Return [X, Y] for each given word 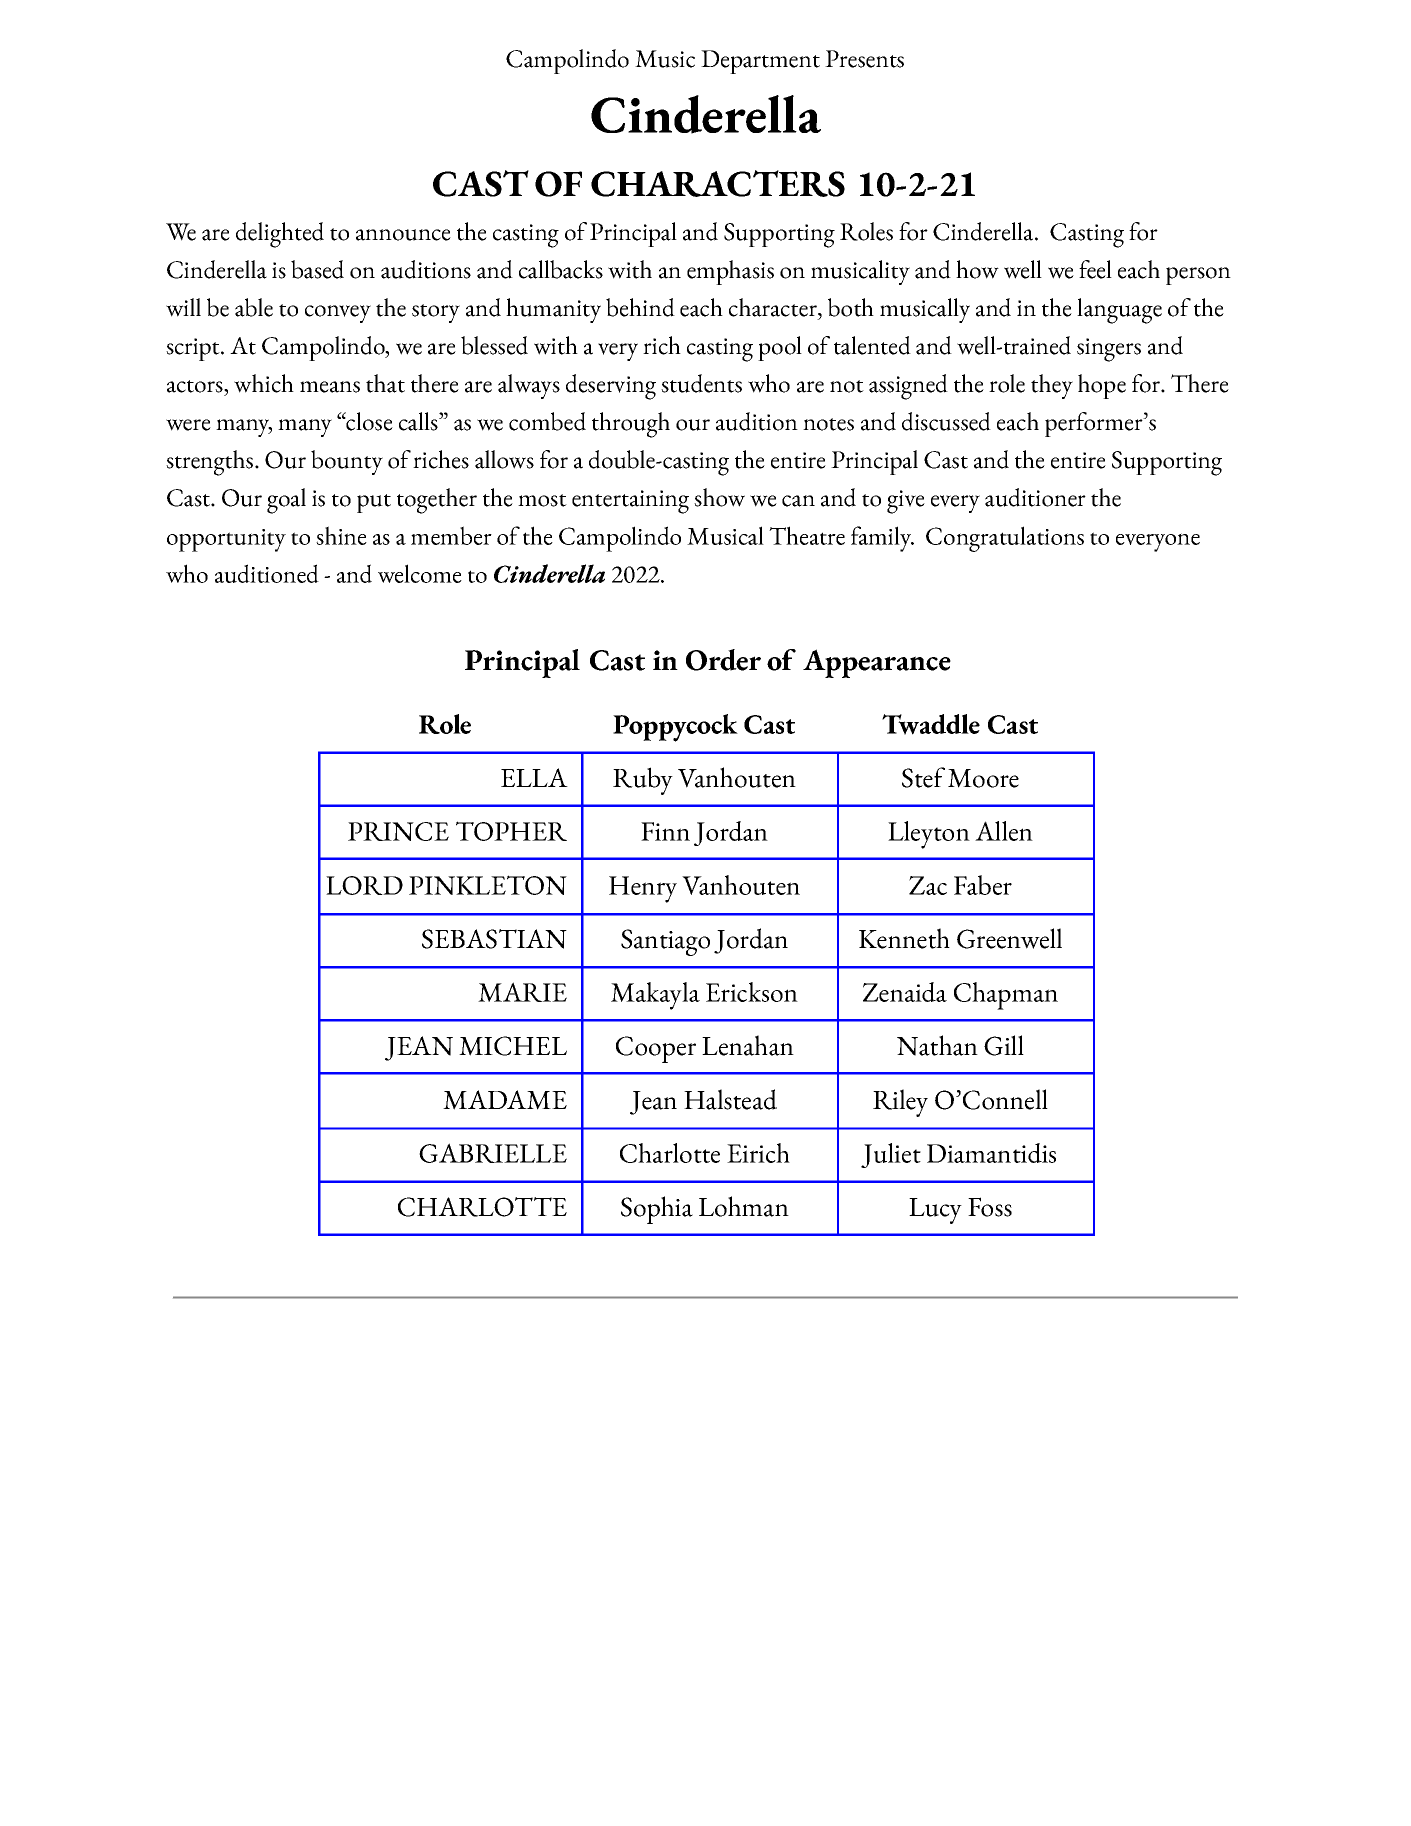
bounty [347, 462]
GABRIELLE [493, 1153]
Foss [990, 1207]
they [1052, 386]
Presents [864, 59]
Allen [1004, 831]
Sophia [657, 1210]
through [631, 425]
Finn [665, 831]
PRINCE [398, 831]
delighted [280, 235]
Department [760, 62]
